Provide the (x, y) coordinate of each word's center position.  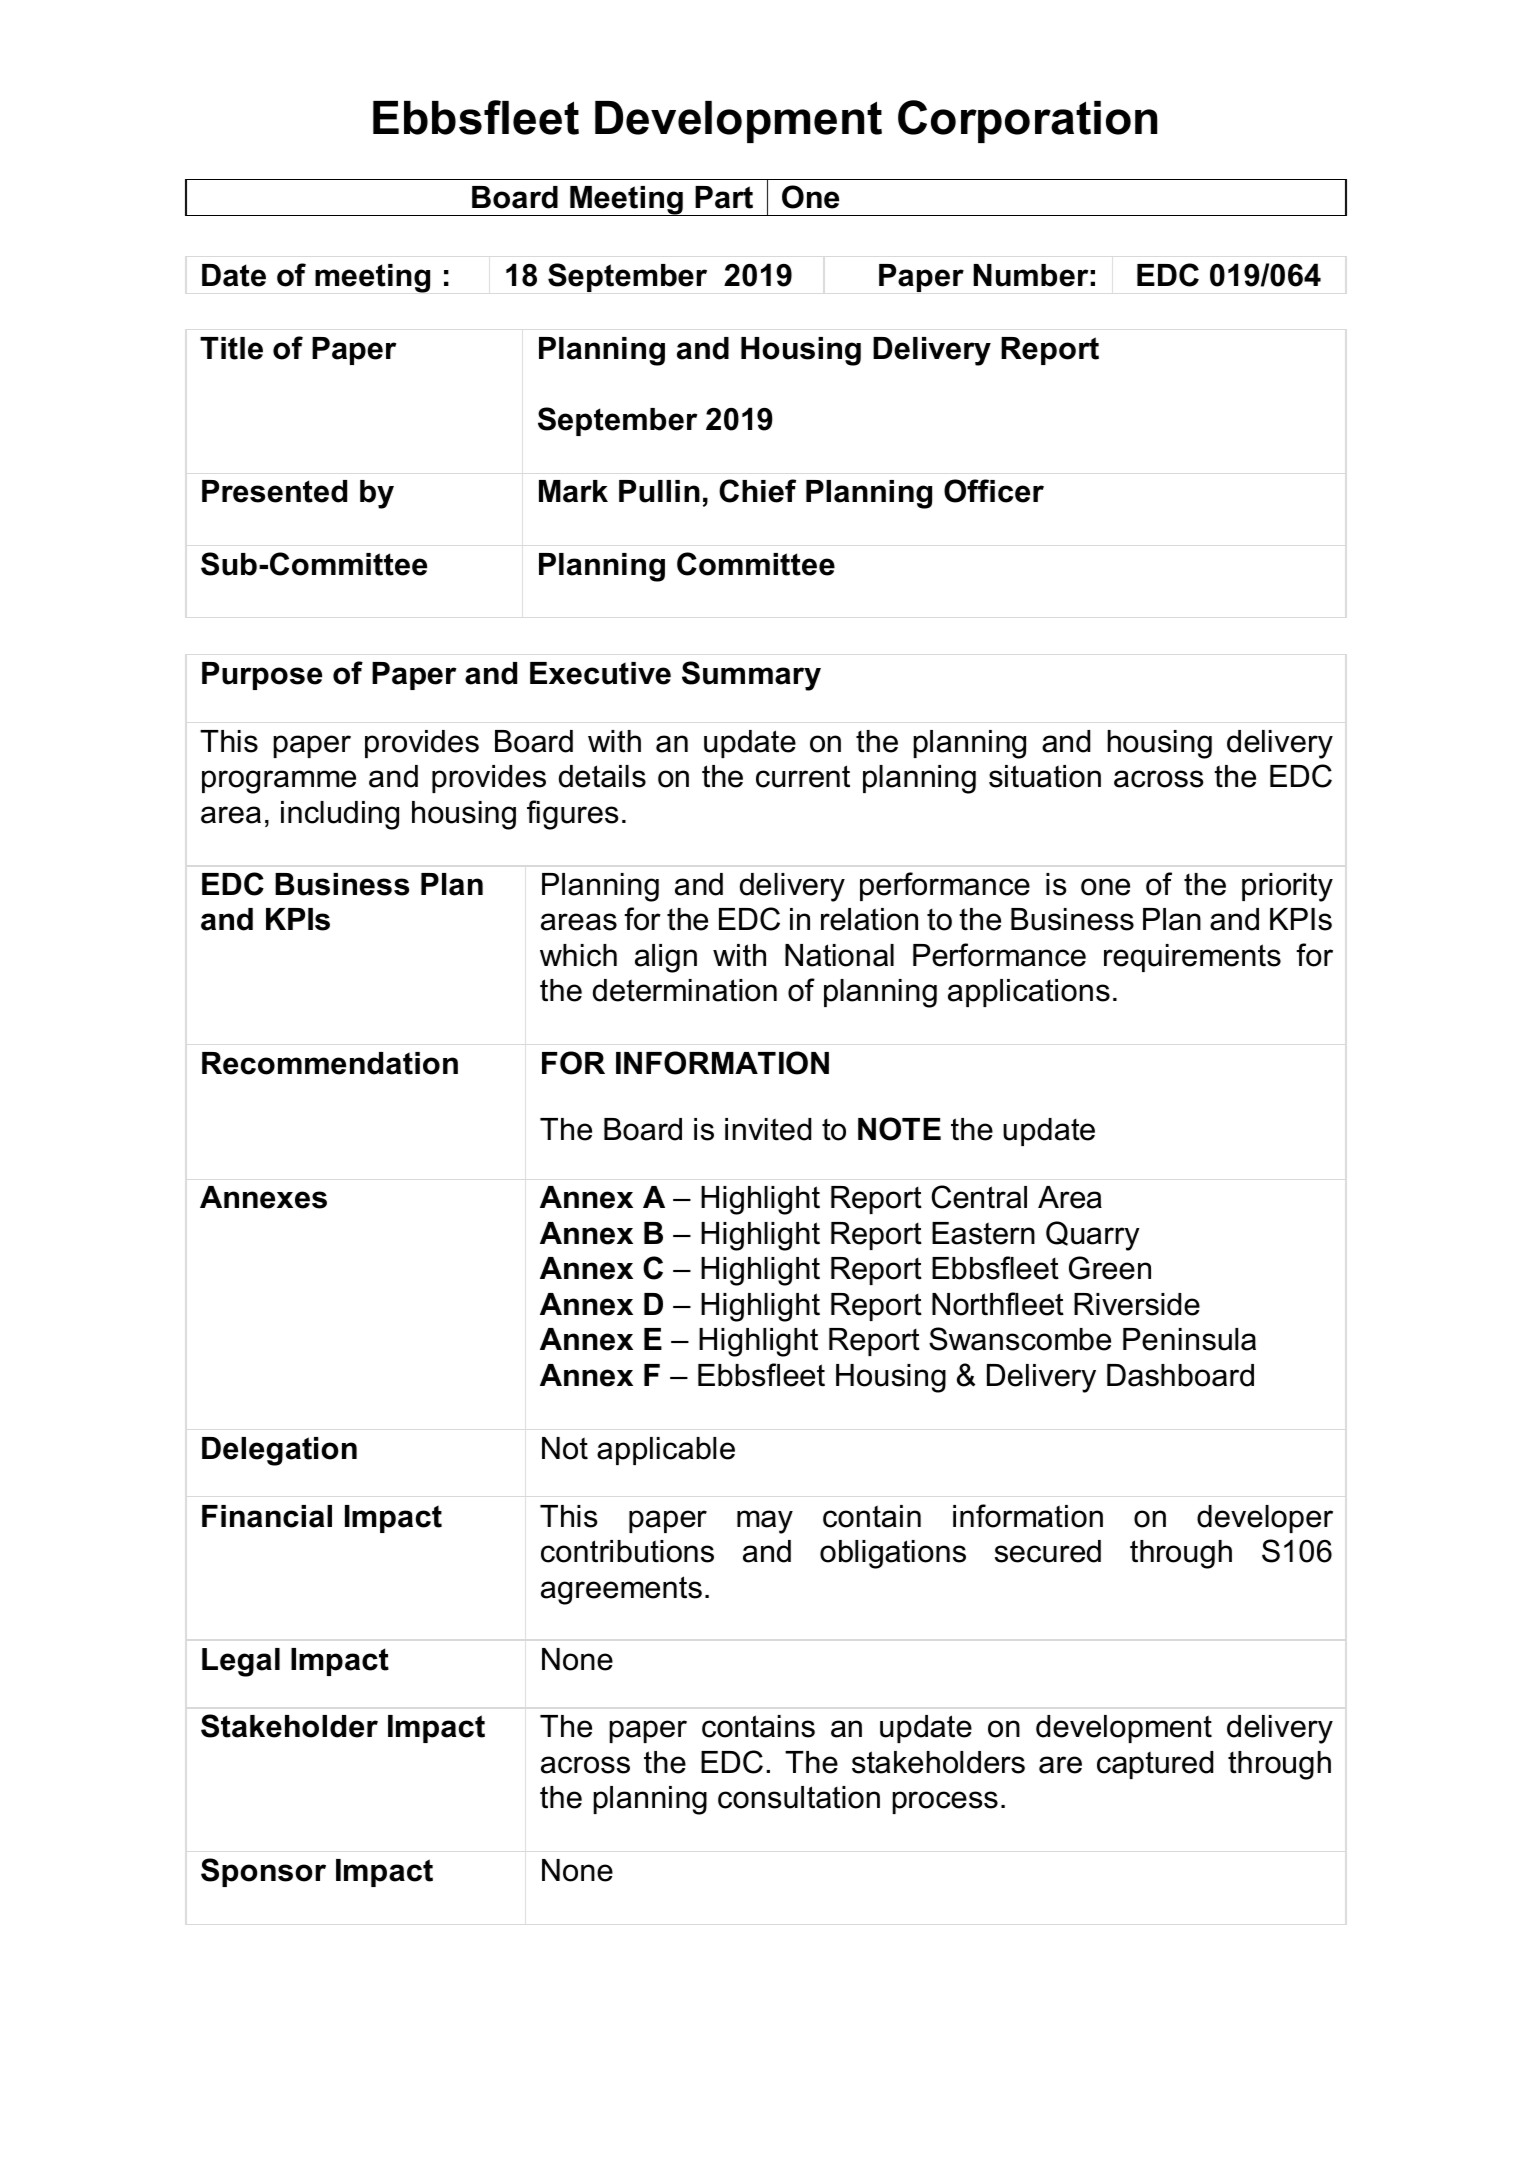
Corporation (1027, 121)
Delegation (279, 1451)
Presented (274, 491)
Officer (994, 491)
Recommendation (330, 1063)
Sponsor (263, 1872)
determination (685, 990)
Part (724, 197)
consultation (799, 1797)
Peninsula (1189, 1339)
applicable (666, 1451)
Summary (751, 676)
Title (231, 348)
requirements (1192, 958)
